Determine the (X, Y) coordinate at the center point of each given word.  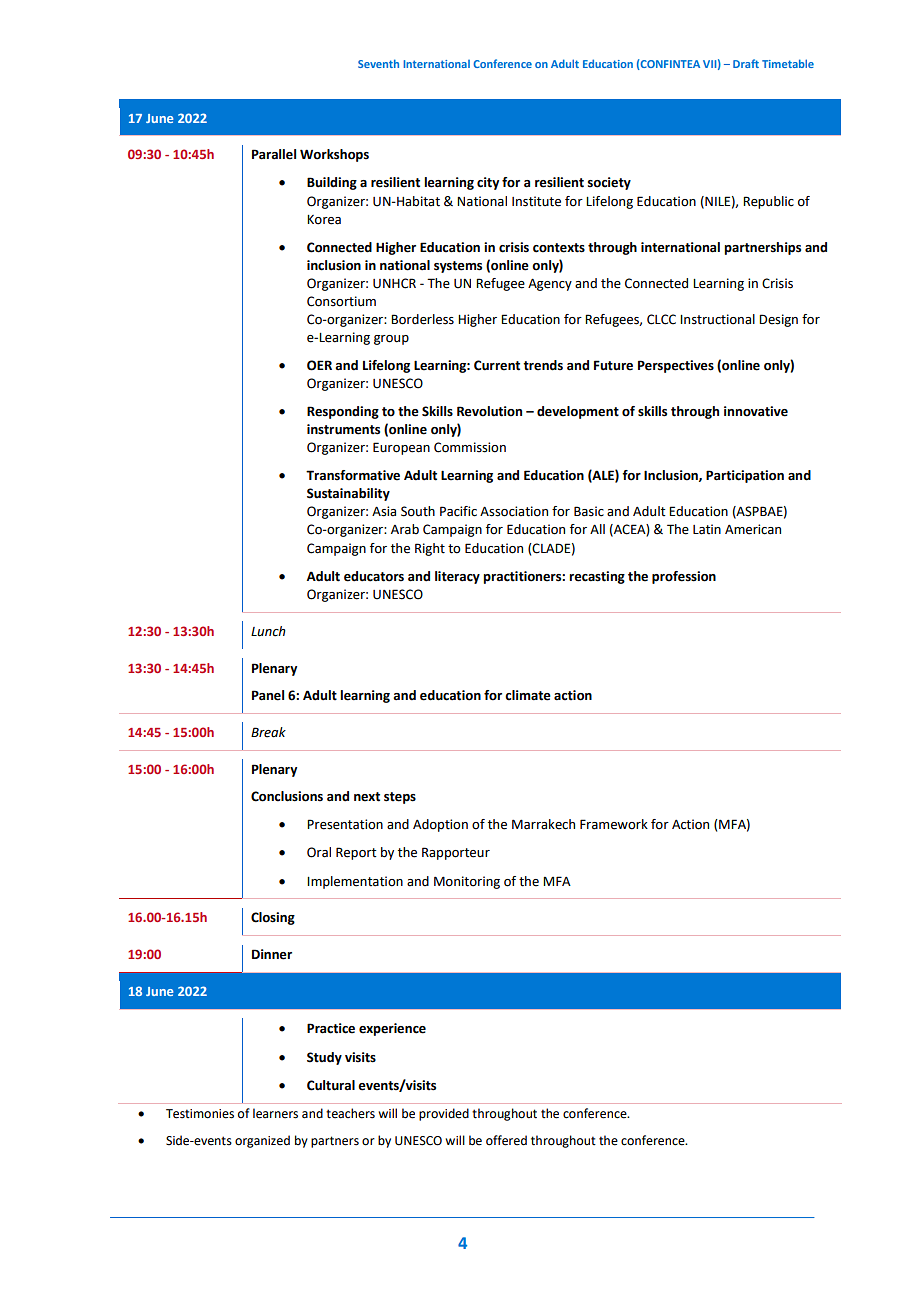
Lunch (268, 631)
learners (275, 1113)
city (488, 183)
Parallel (274, 154)
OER (319, 365)
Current (497, 365)
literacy (457, 577)
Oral (319, 852)
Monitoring (467, 882)
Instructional (717, 319)
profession (684, 577)
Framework (614, 824)
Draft (746, 63)
